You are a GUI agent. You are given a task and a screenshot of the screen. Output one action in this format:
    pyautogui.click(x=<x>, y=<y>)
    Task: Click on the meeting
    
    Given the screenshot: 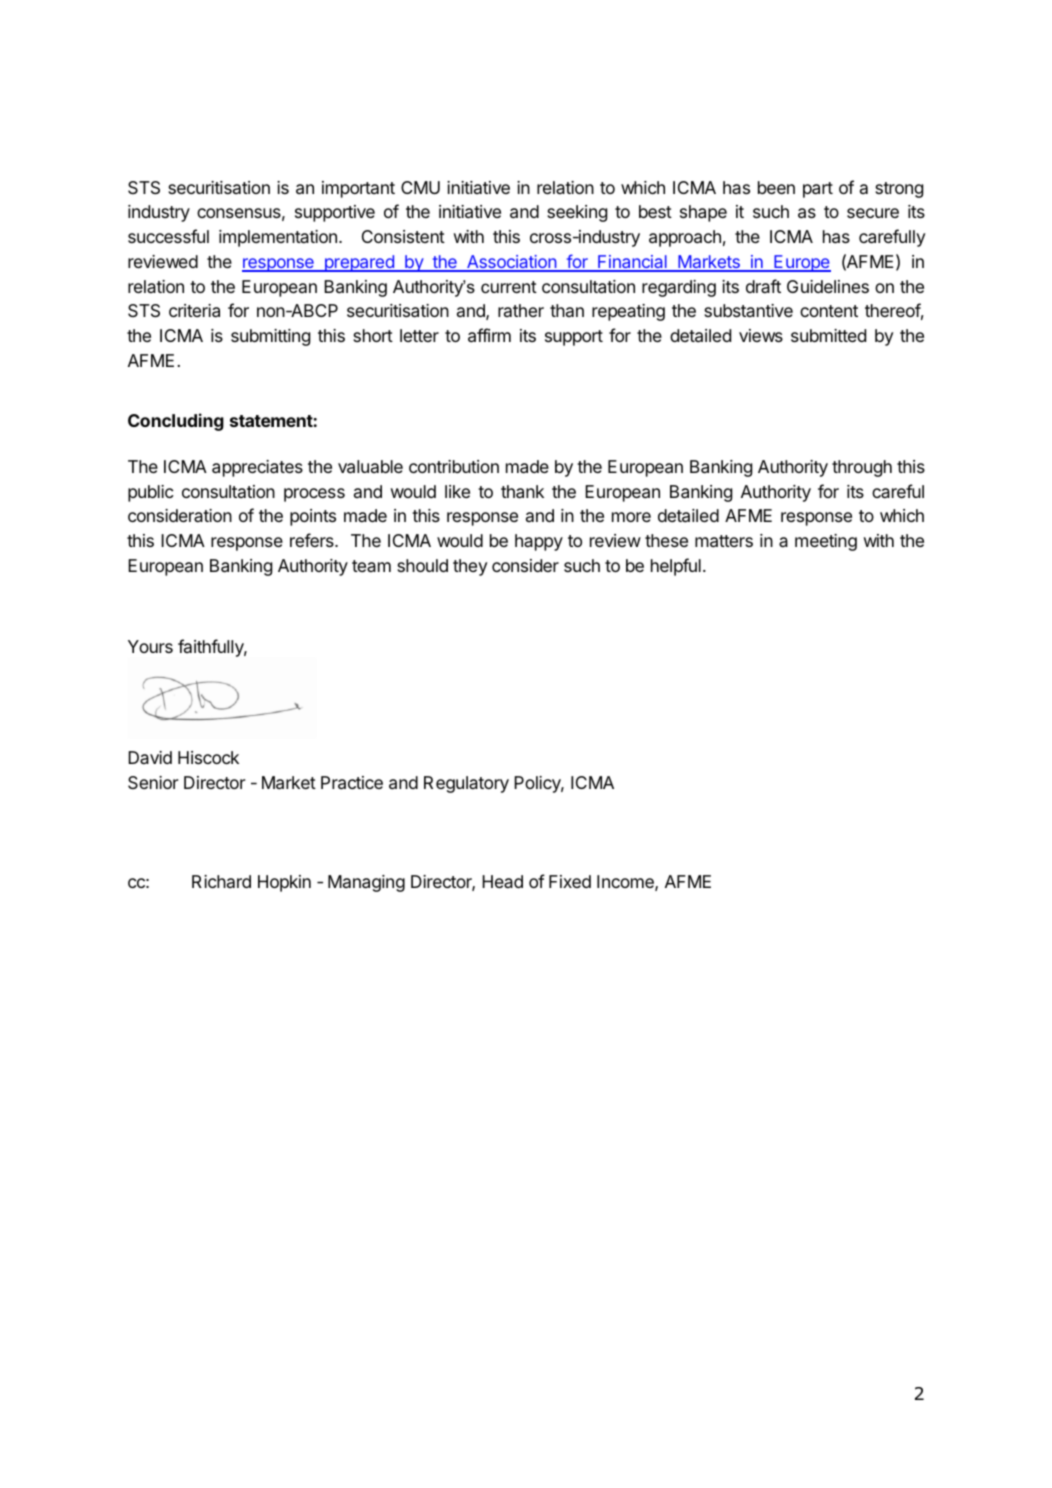 What is the action you would take?
    pyautogui.click(x=826, y=542)
